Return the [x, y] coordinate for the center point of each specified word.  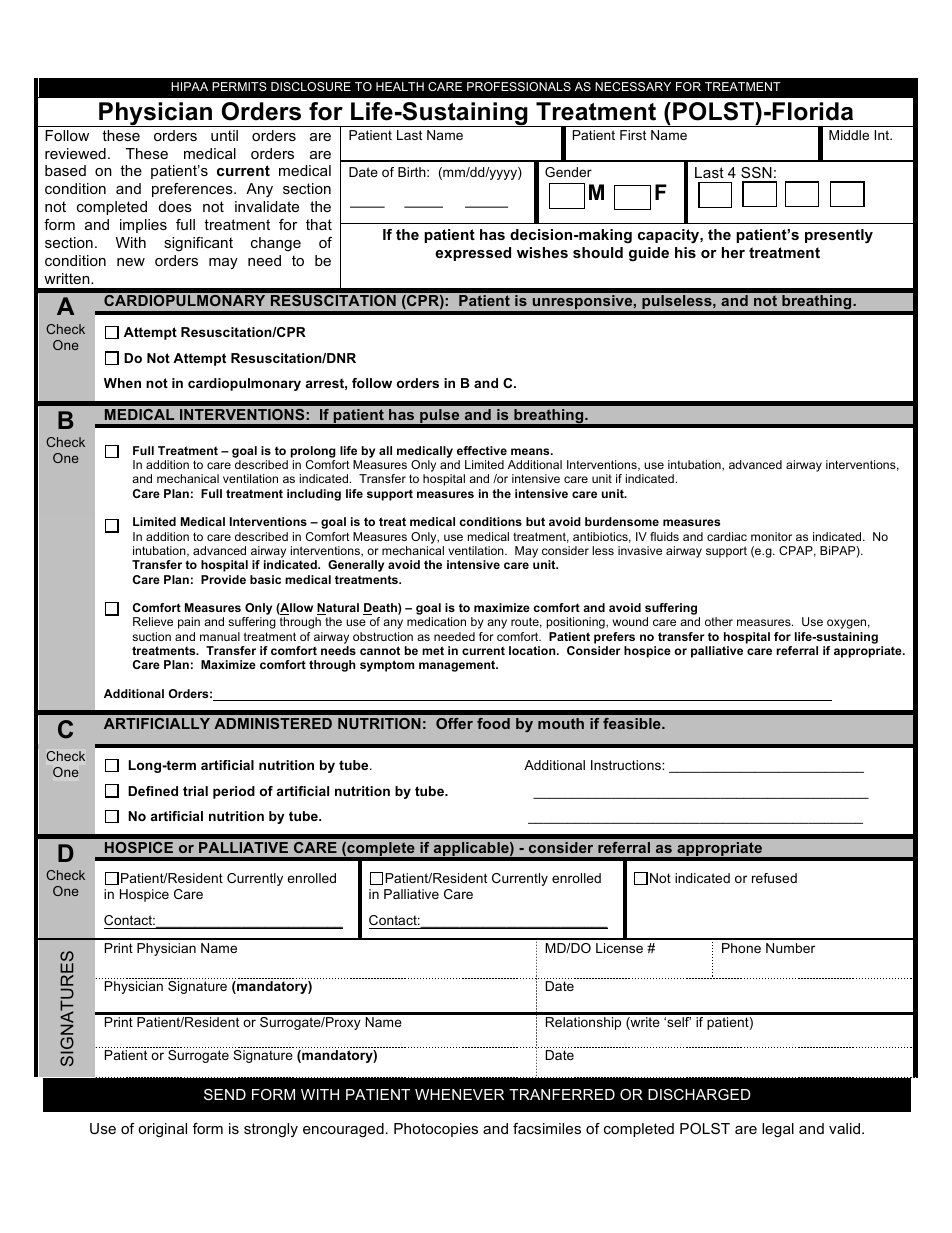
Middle [849, 135]
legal [778, 1130]
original [162, 1130]
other [719, 621]
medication [436, 621]
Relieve [153, 621]
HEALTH [400, 86]
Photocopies [436, 1130]
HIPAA [189, 86]
